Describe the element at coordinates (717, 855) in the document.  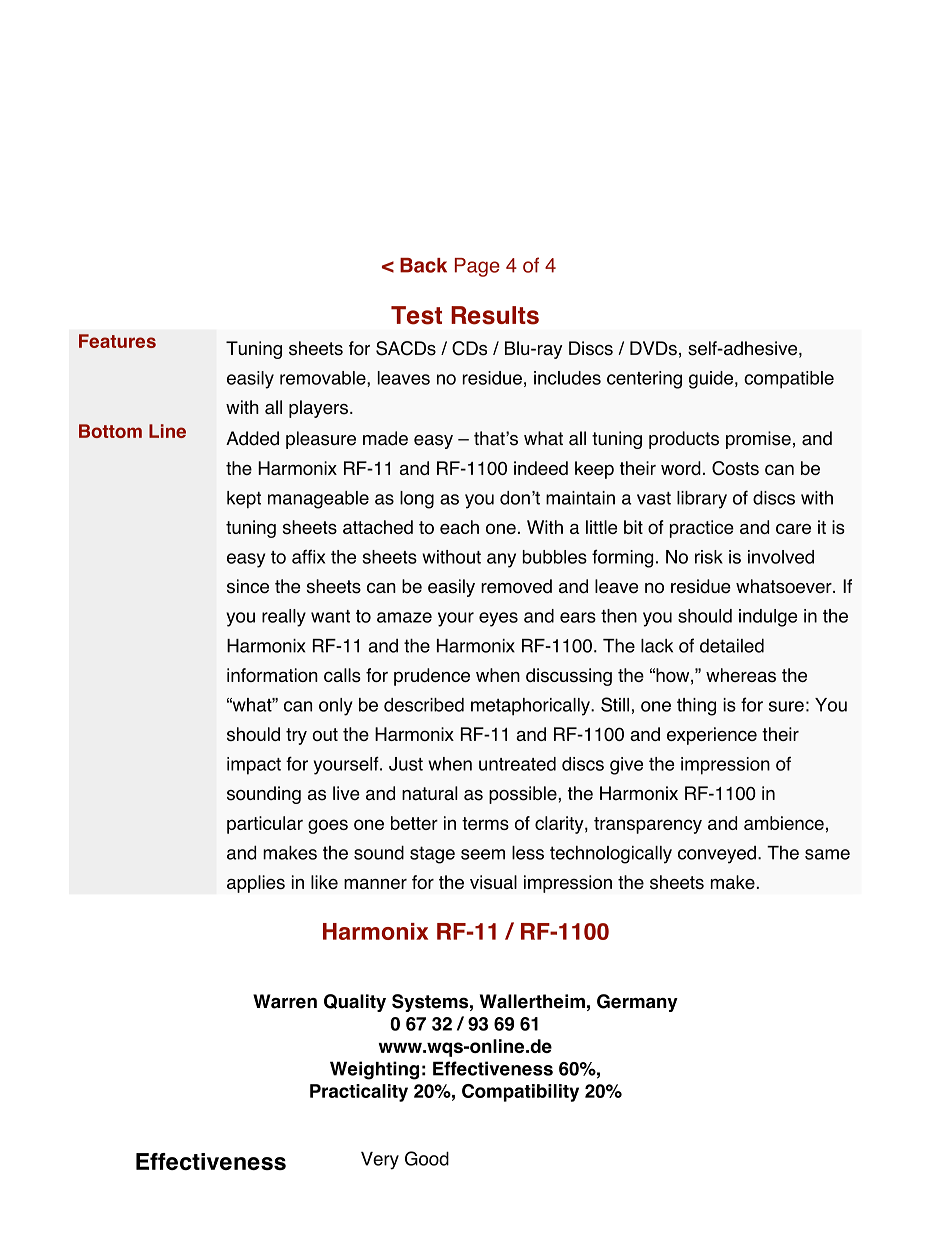
I see `conveyed` at that location.
